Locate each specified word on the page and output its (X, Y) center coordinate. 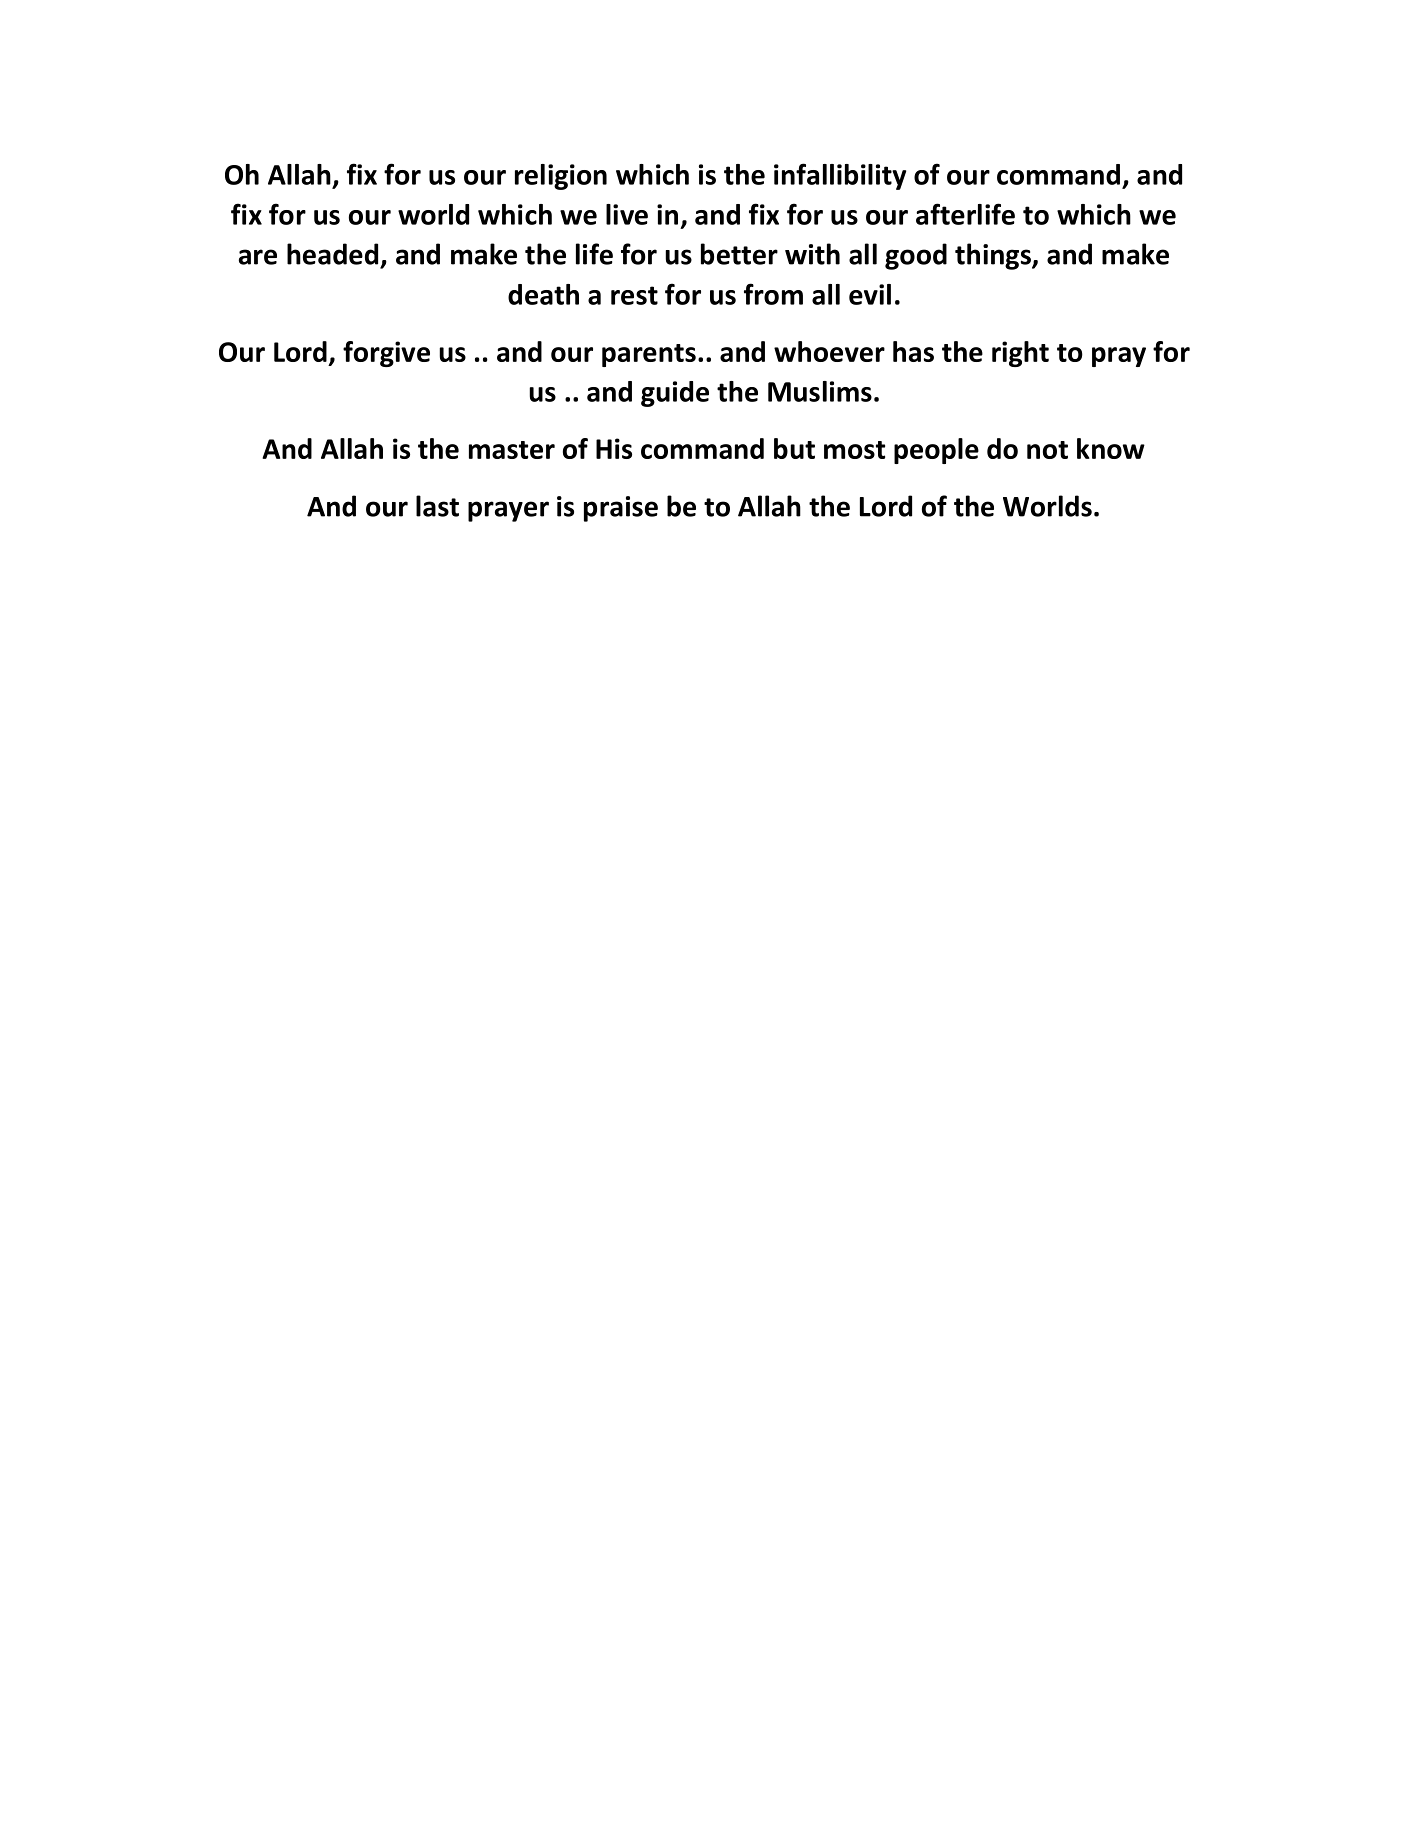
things (994, 256)
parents (649, 355)
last (437, 506)
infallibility (840, 176)
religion (561, 177)
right (1020, 354)
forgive (386, 354)
